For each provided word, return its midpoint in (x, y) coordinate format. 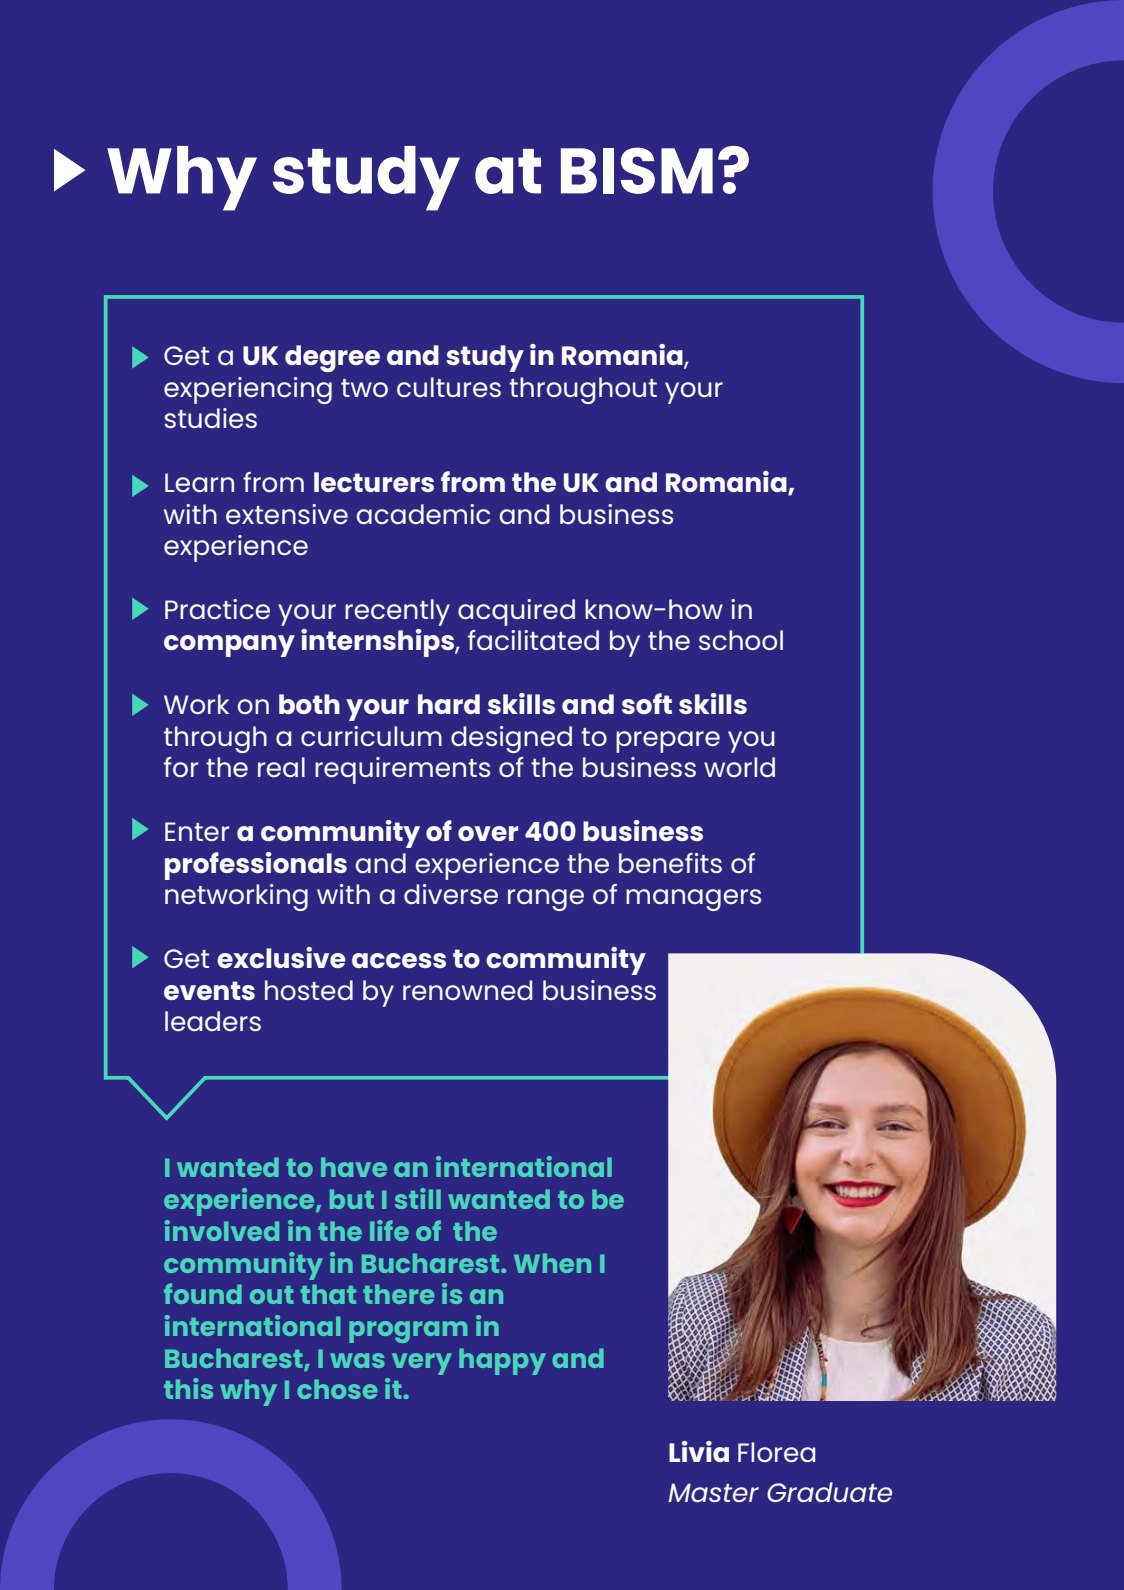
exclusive (281, 957)
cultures (449, 387)
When (552, 1263)
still (418, 1198)
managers (693, 900)
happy (502, 1361)
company (229, 646)
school (741, 640)
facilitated (533, 640)
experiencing (248, 390)
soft (647, 703)
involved (222, 1230)
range (546, 900)
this (188, 1388)
